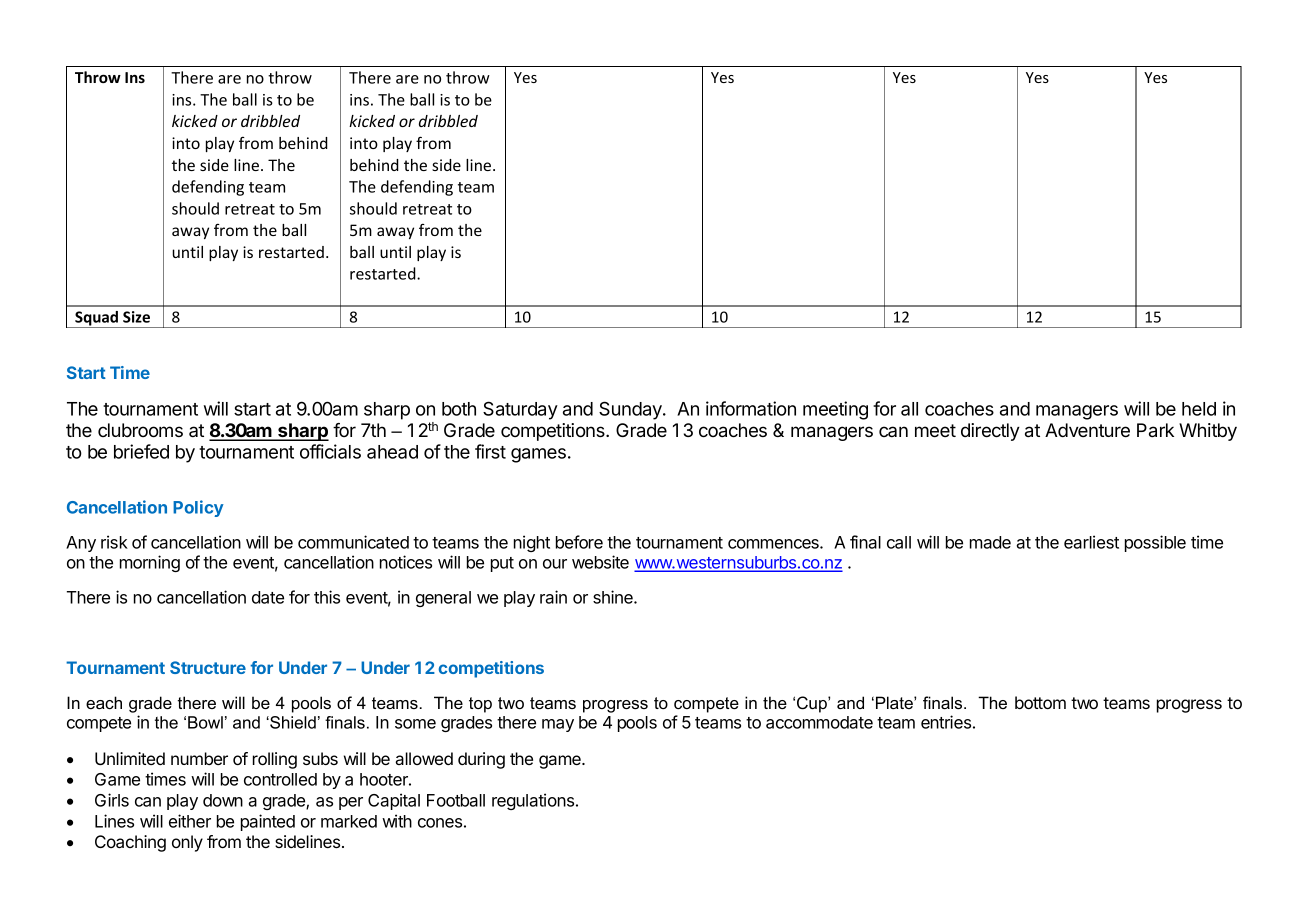  What do you see at coordinates (190, 821) in the screenshot?
I see `either` at bounding box center [190, 821].
